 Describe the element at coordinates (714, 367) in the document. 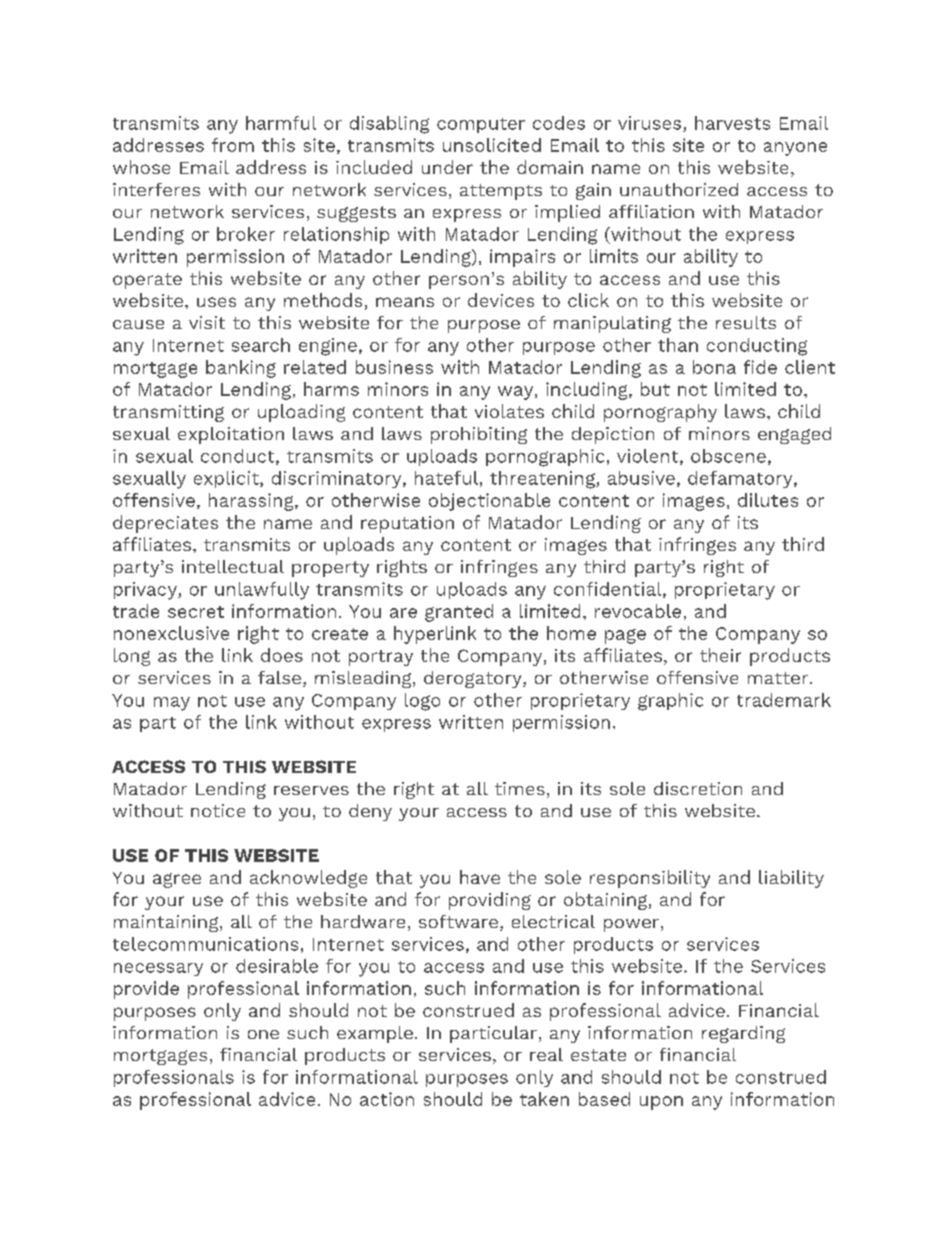

I see `bona` at that location.
